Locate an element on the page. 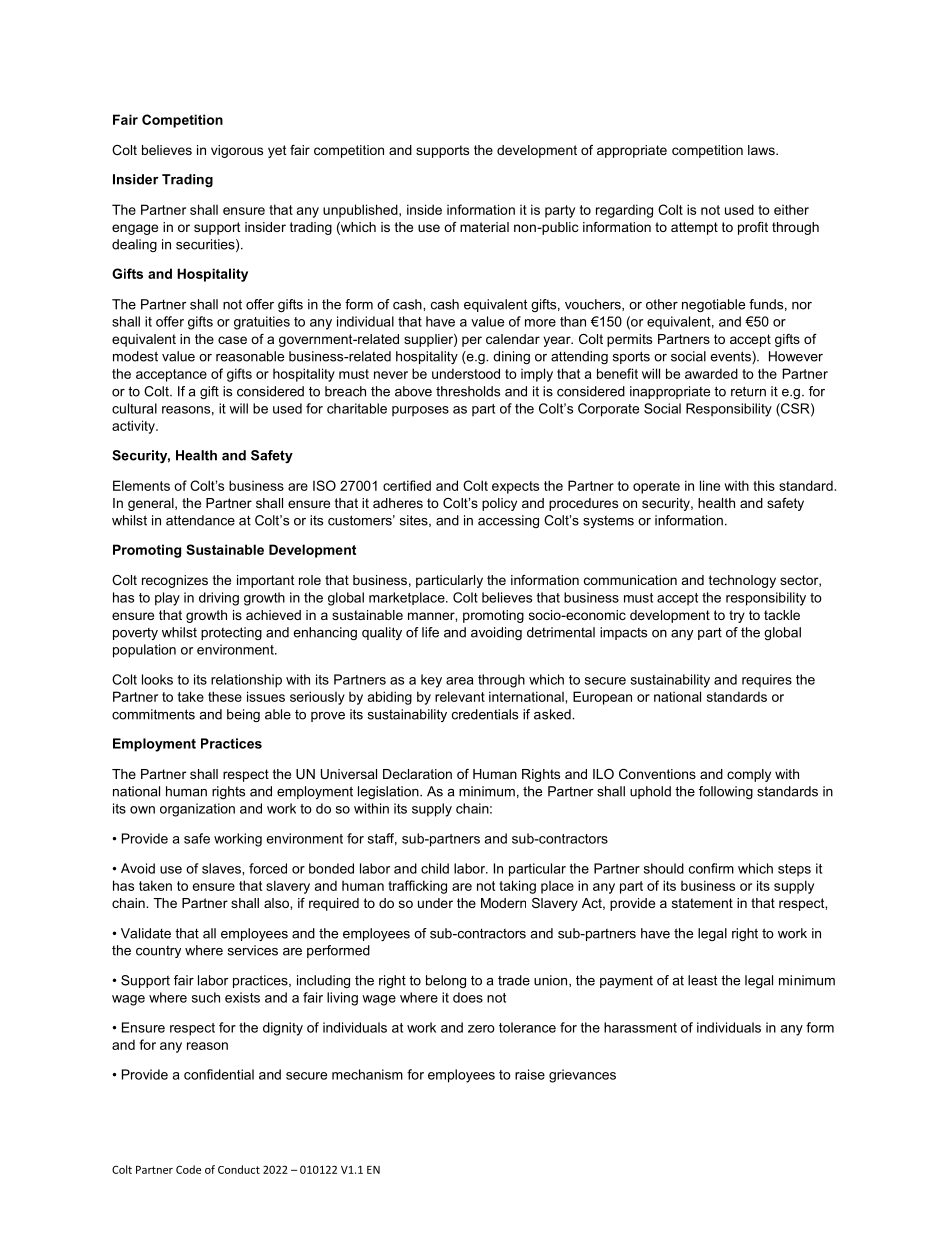  organization is located at coordinates (197, 810).
